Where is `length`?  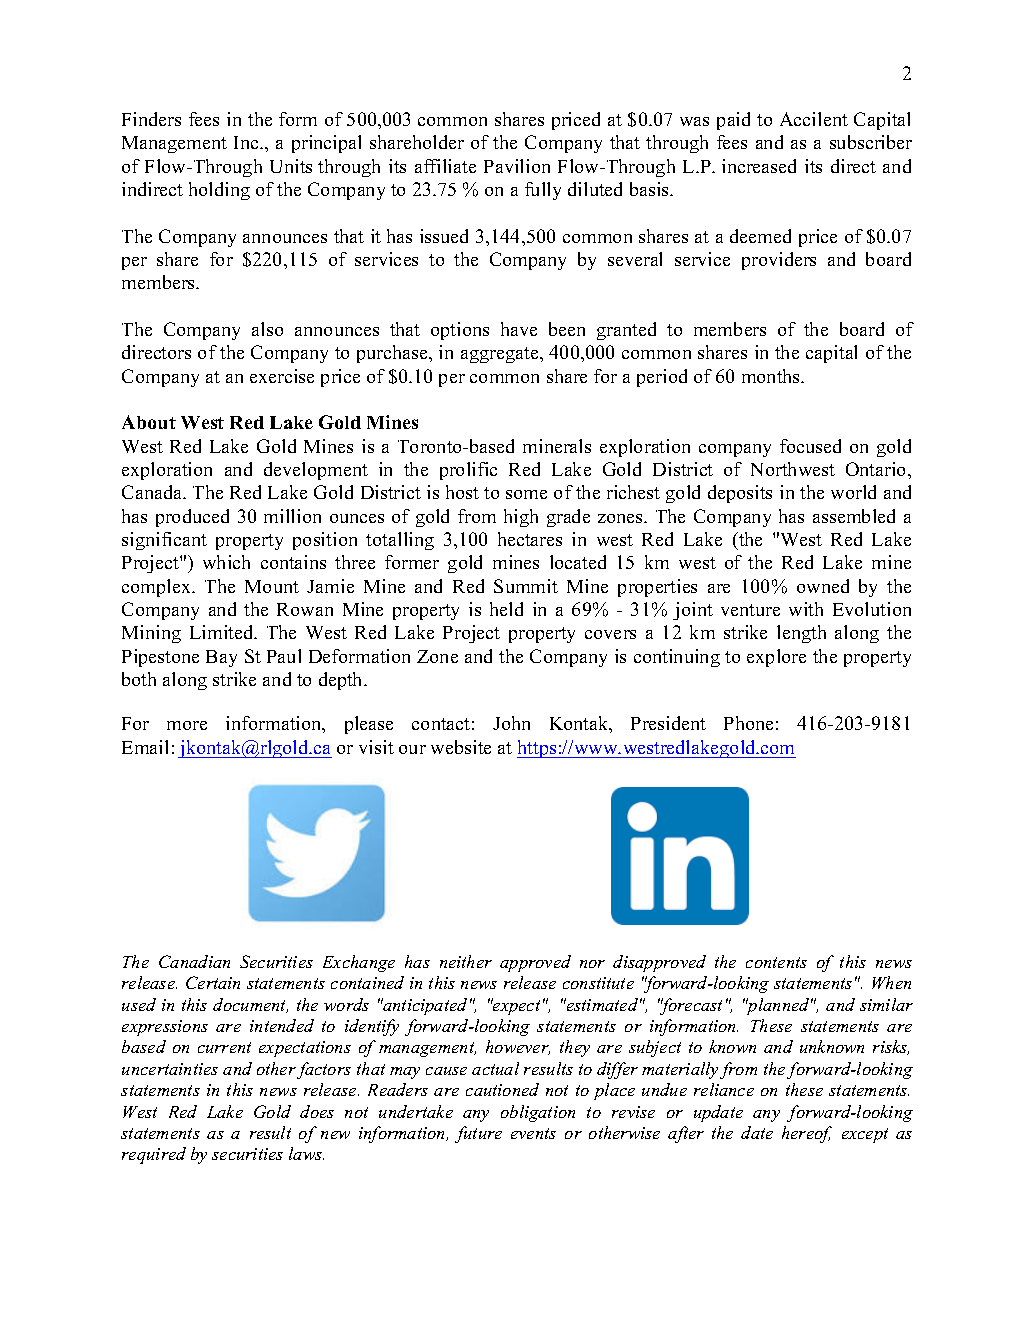 length is located at coordinates (801, 634).
